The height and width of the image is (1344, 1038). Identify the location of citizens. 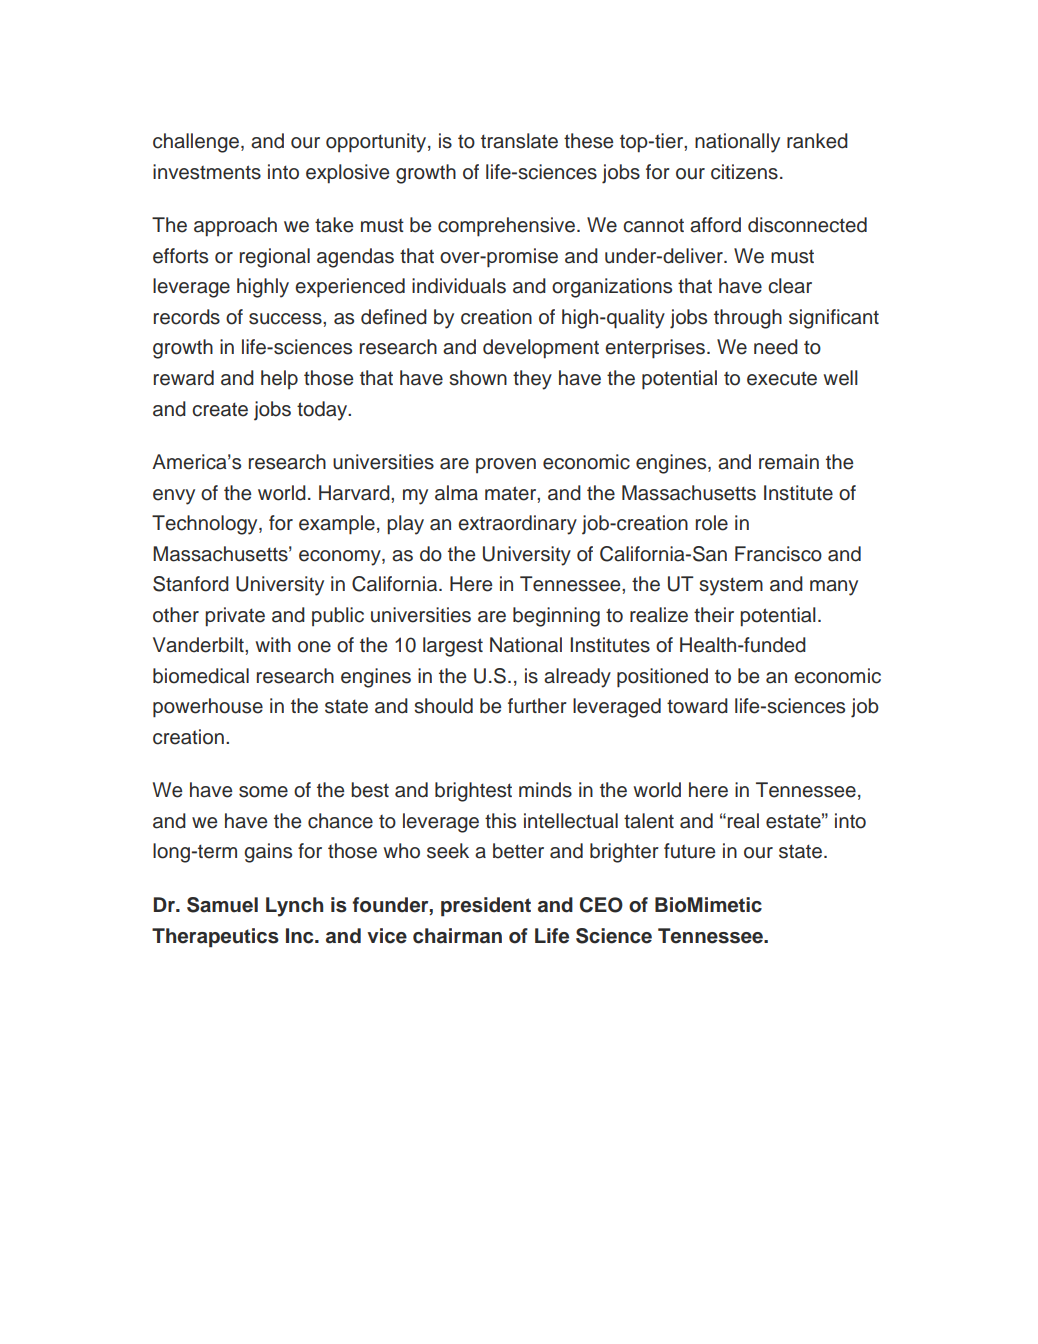
(744, 172).
